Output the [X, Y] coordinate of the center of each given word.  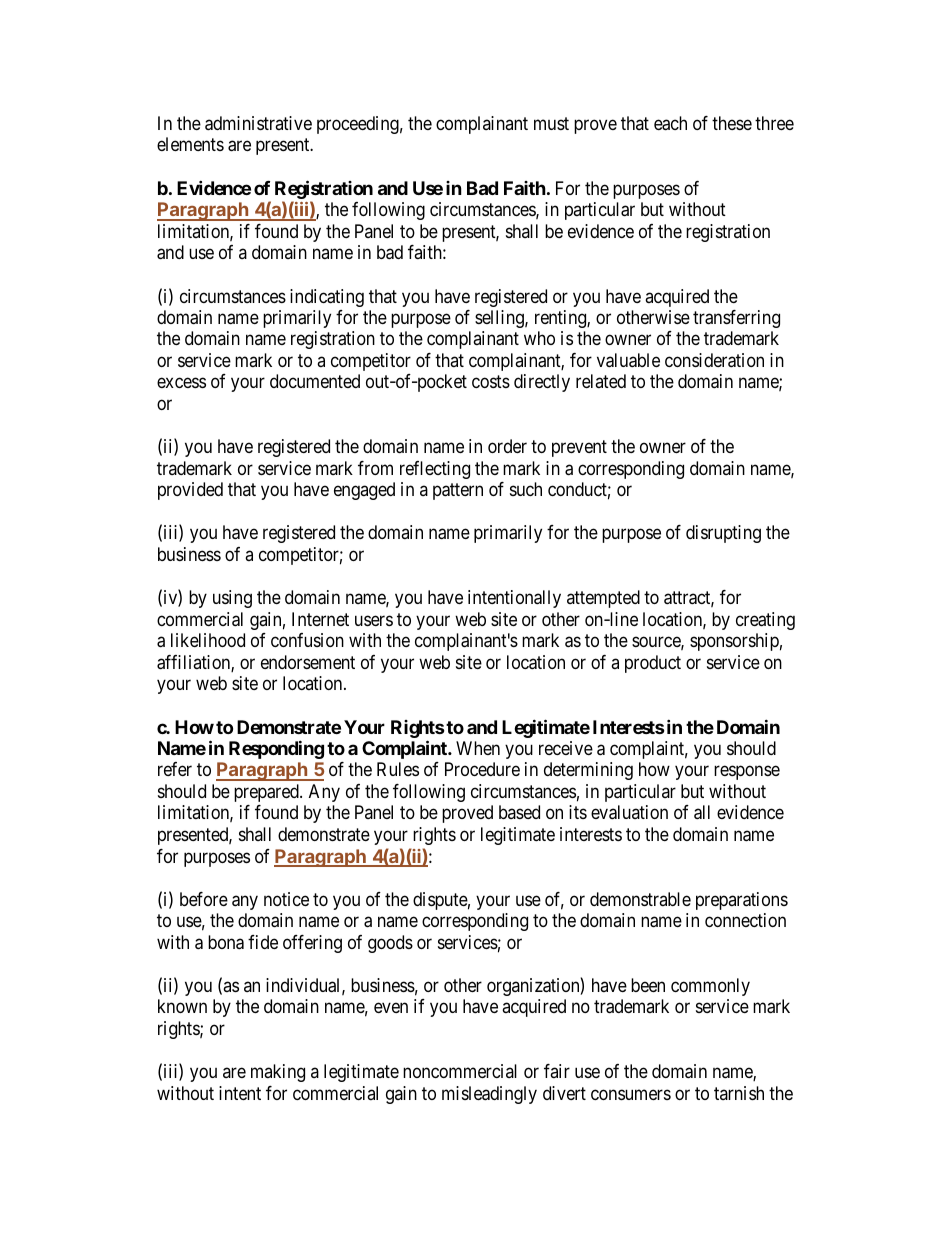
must [551, 123]
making [278, 1073]
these [732, 123]
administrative [258, 123]
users [374, 620]
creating [765, 621]
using [232, 599]
